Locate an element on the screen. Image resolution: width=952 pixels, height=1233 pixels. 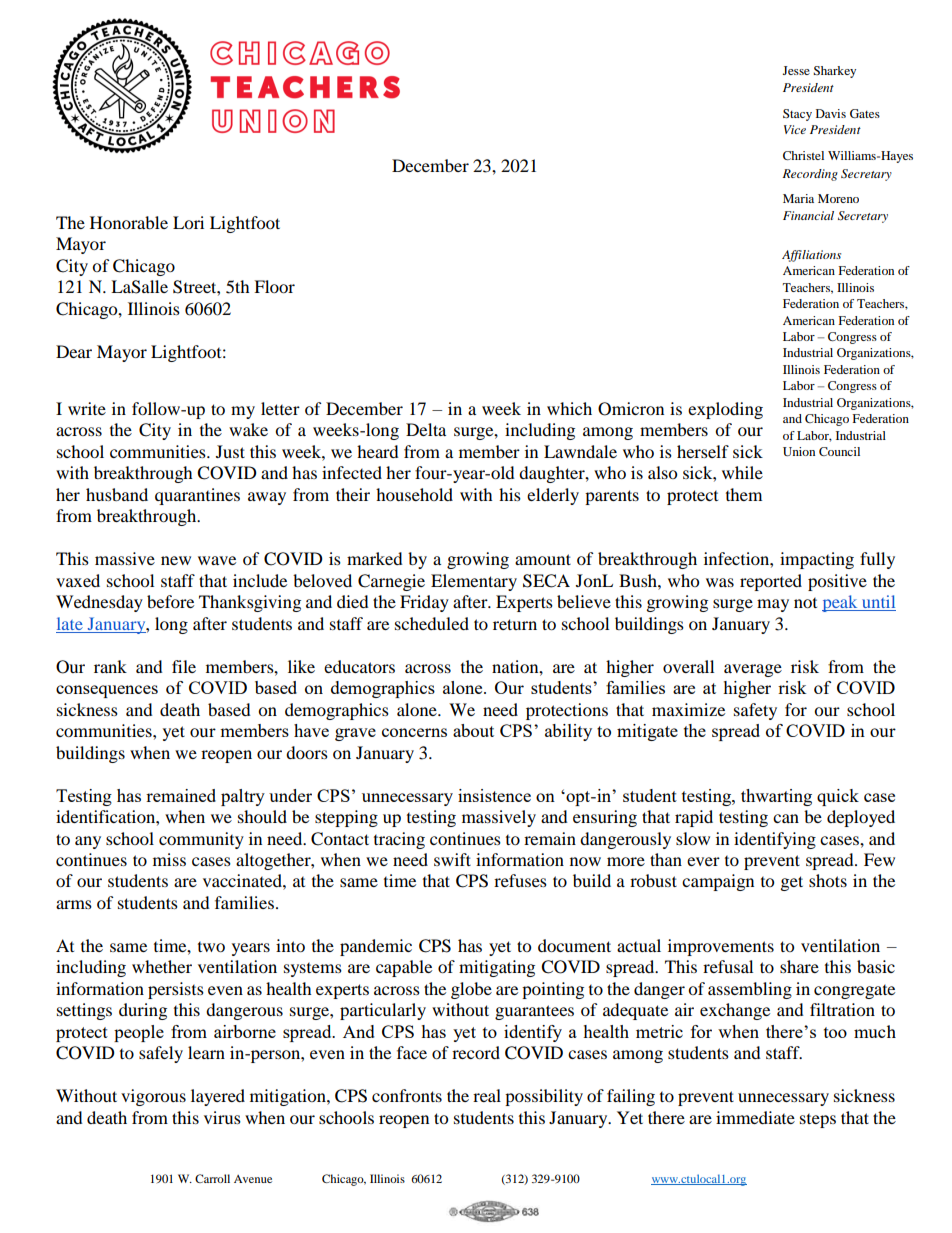
return is located at coordinates (515, 624).
